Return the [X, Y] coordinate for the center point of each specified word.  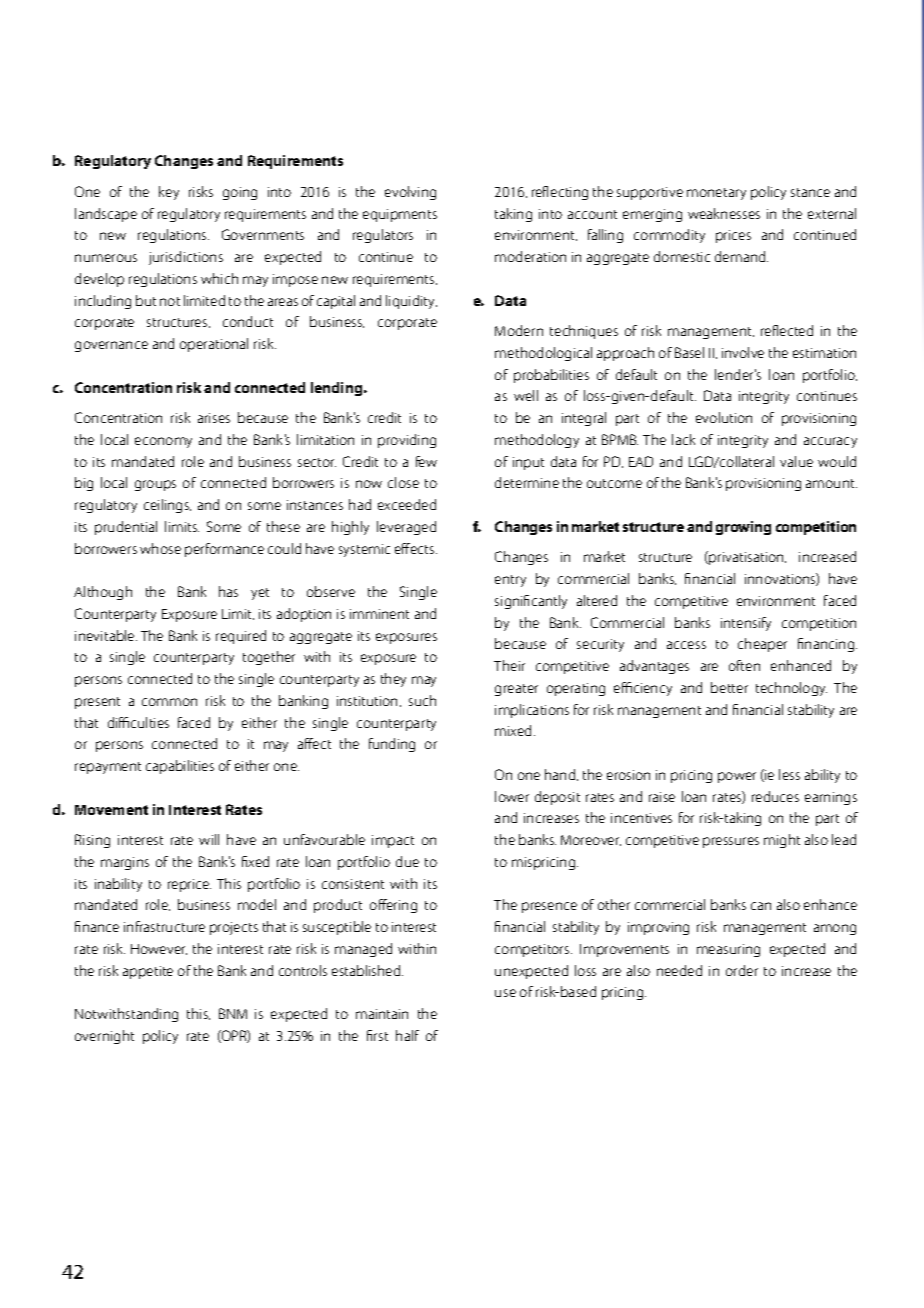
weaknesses [724, 213]
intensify [746, 624]
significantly [531, 602]
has [228, 591]
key [169, 193]
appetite [148, 972]
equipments [400, 215]
